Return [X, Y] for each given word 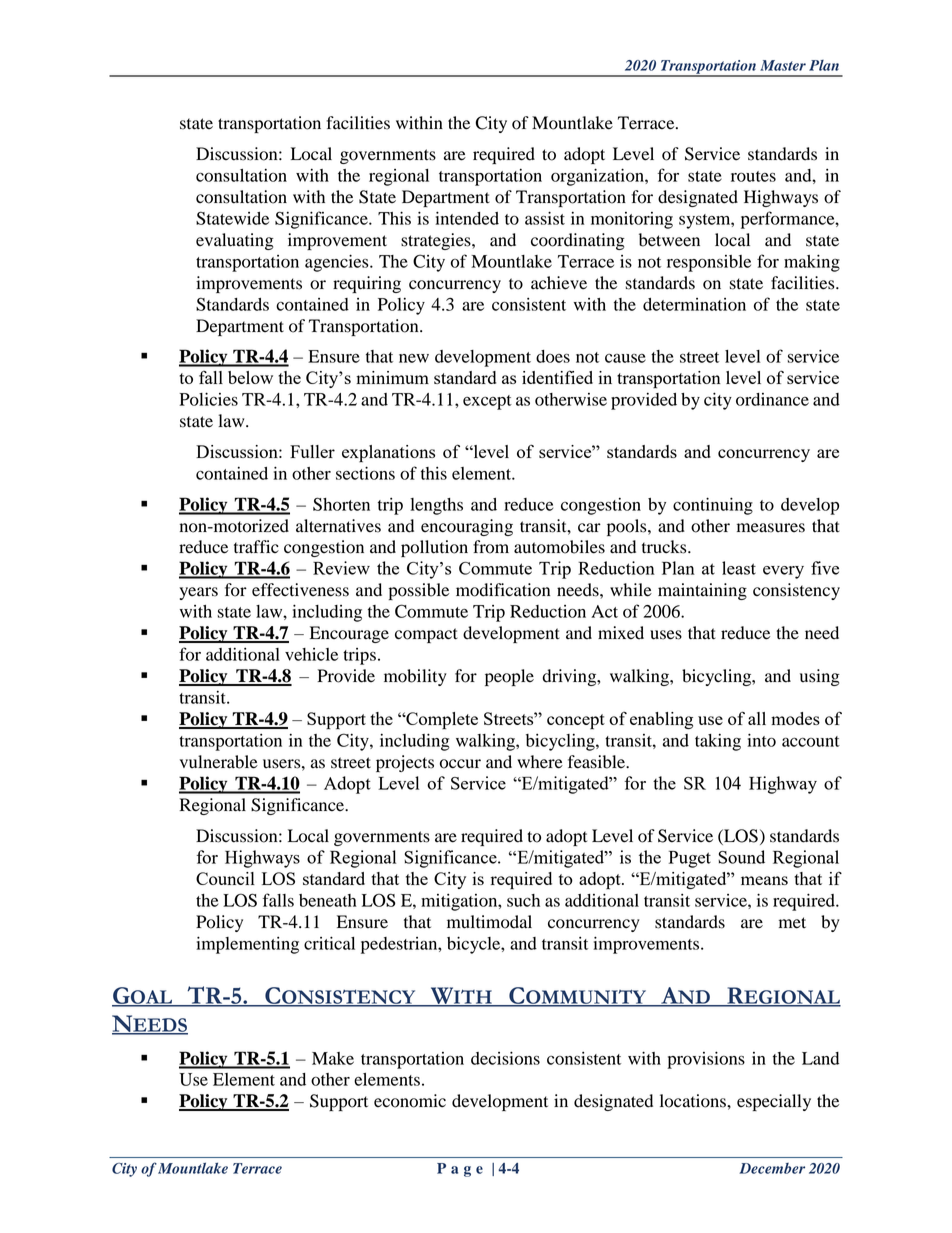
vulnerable [219, 762]
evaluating [235, 241]
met [792, 923]
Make [333, 1058]
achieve [559, 283]
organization [598, 177]
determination [694, 304]
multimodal [489, 922]
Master [783, 65]
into [761, 740]
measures [771, 528]
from [491, 547]
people [509, 677]
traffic [256, 547]
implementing [247, 945]
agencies [338, 263]
